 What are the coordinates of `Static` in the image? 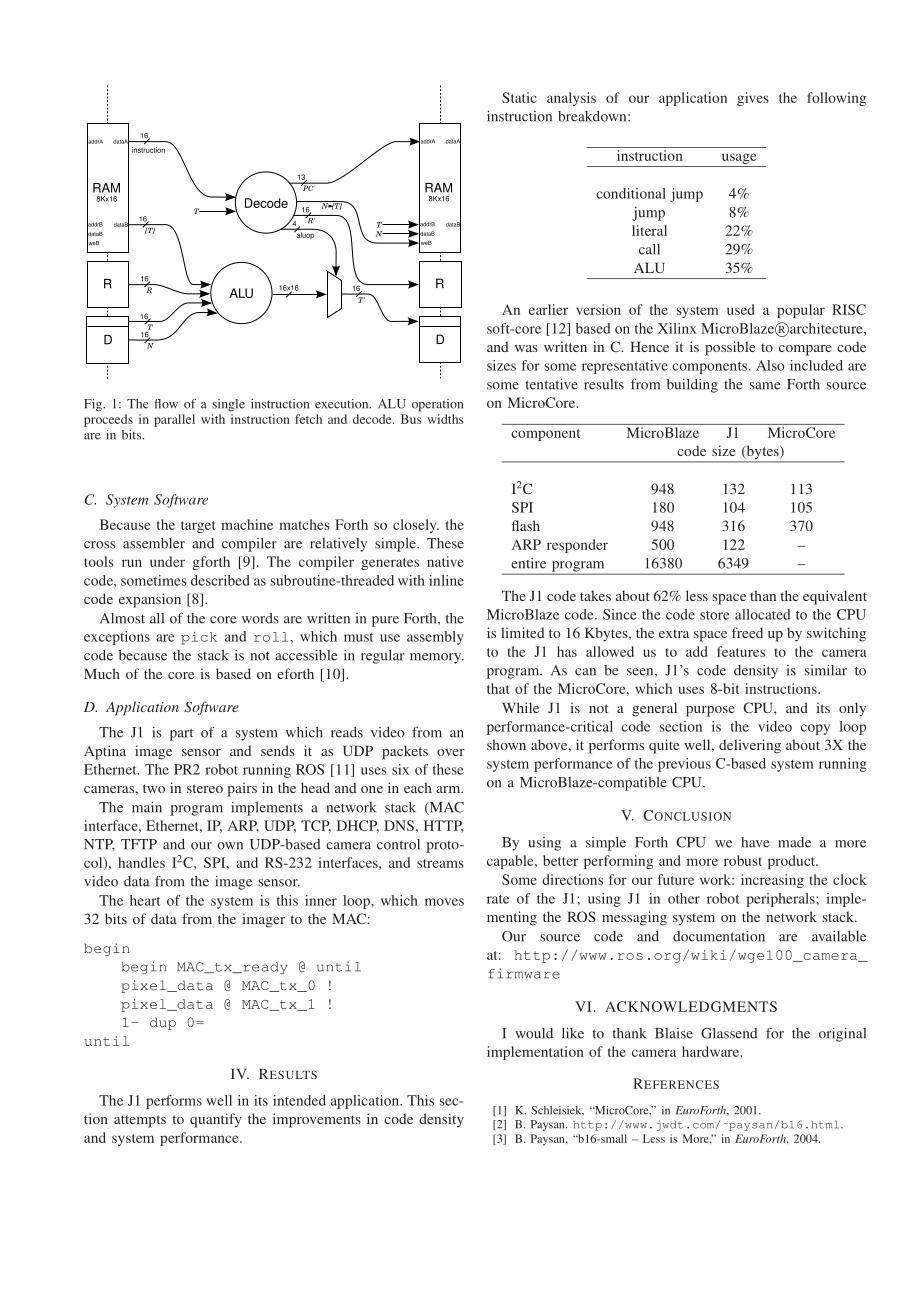 It's located at (519, 97).
